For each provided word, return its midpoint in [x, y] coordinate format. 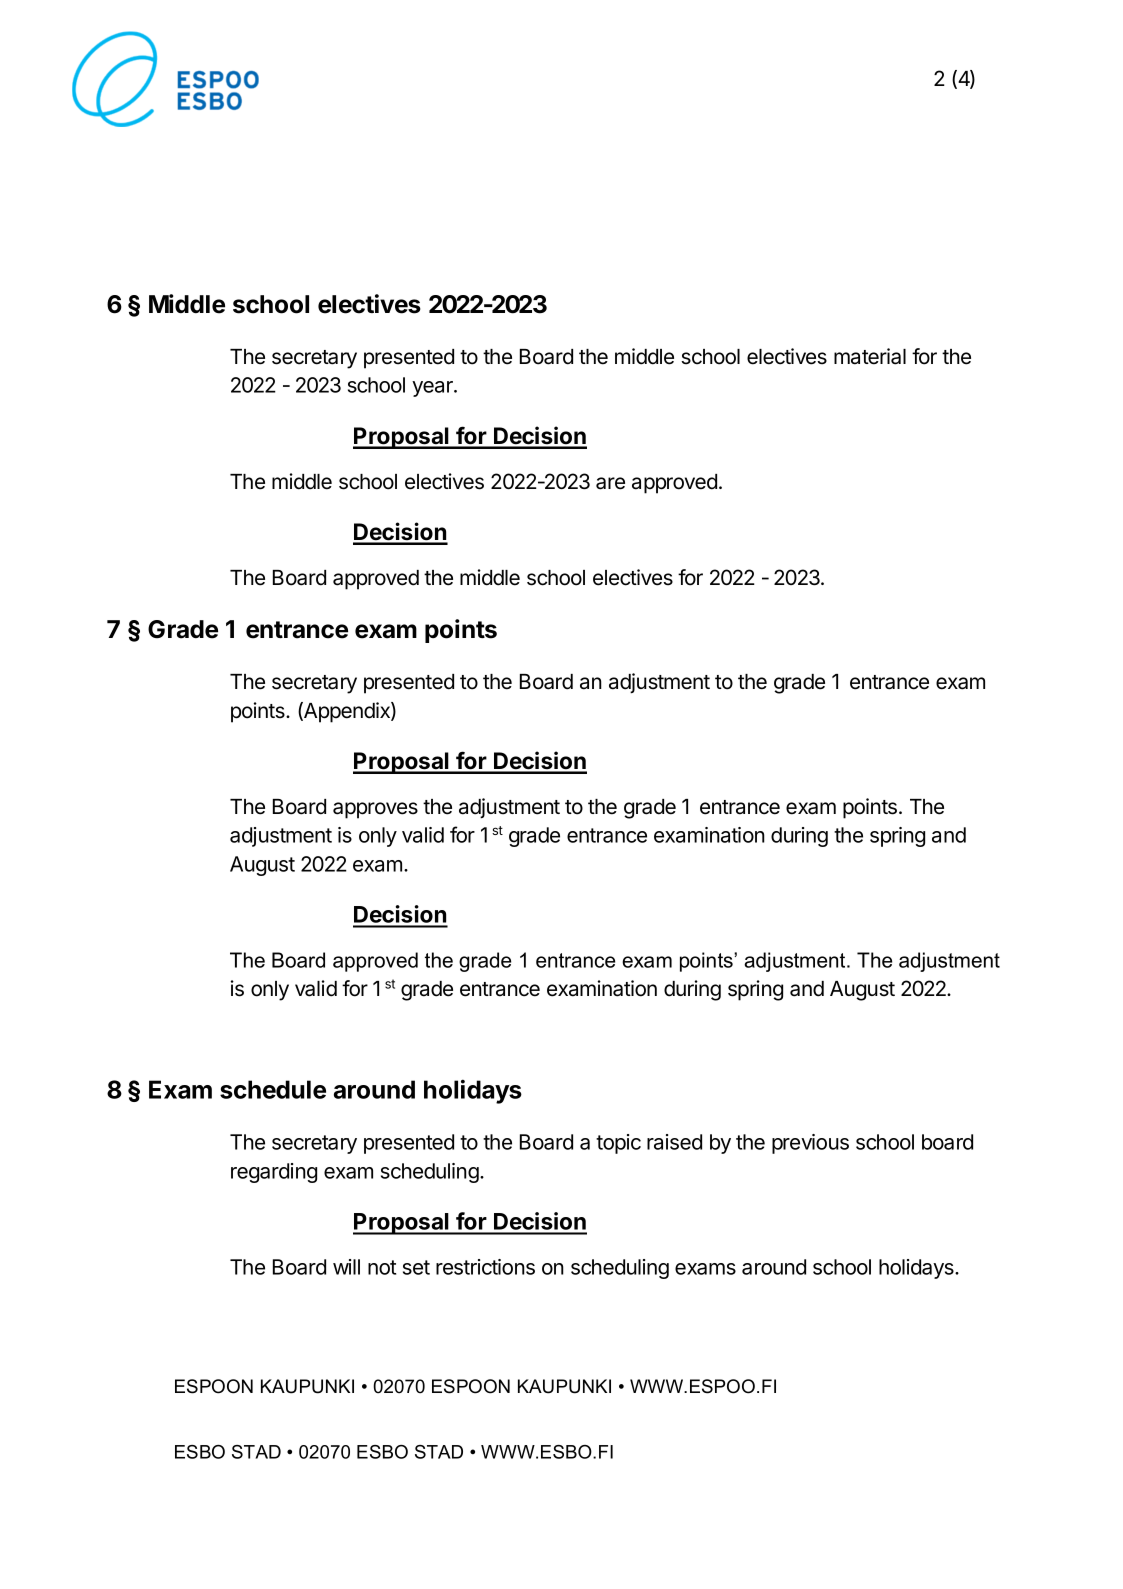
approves [375, 810]
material [870, 356]
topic [618, 1144]
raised [674, 1142]
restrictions [485, 1267]
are [610, 483]
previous [810, 1144]
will [346, 1267]
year [433, 389]
